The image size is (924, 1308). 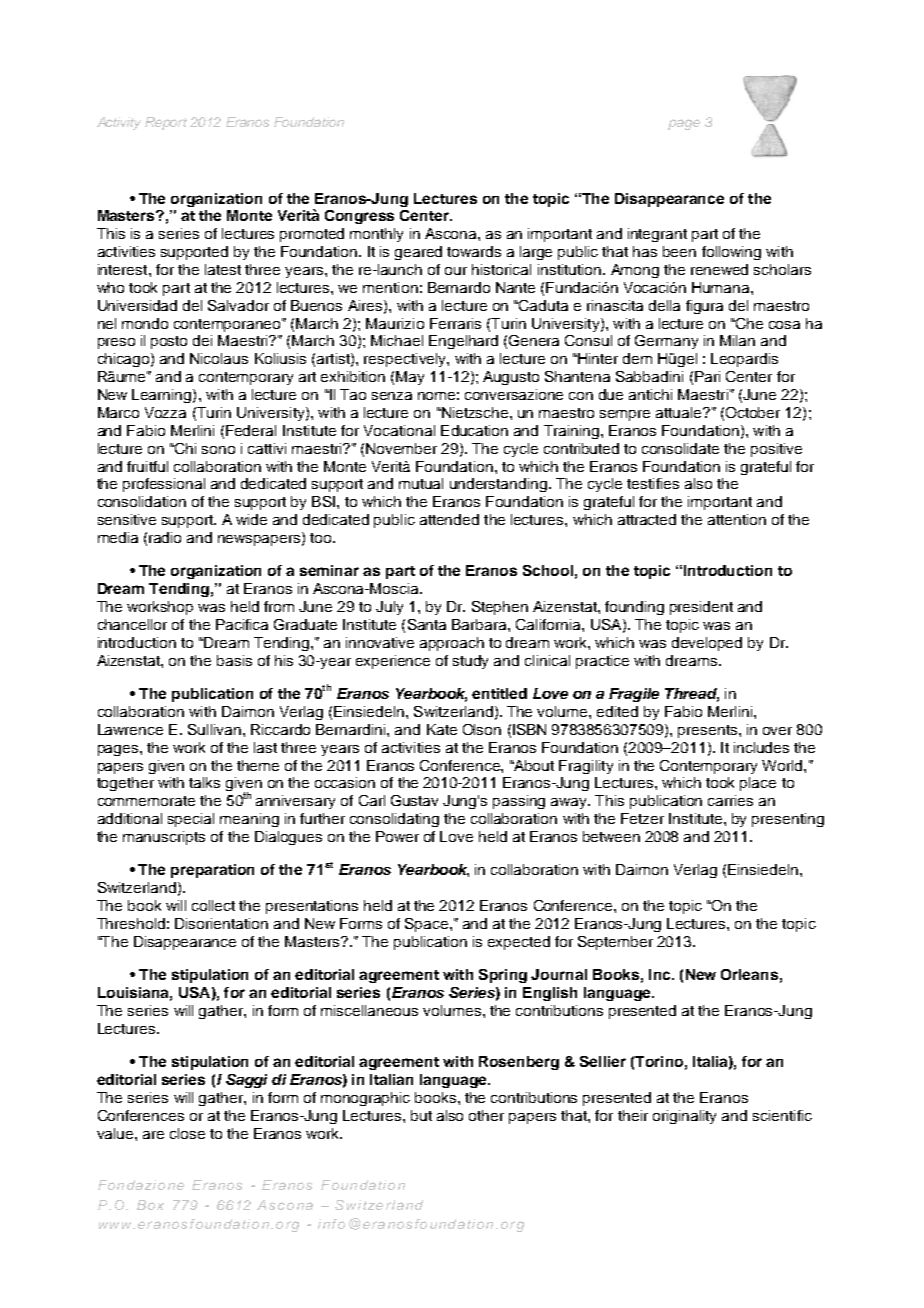 I want to click on Pari, so click(x=707, y=376).
